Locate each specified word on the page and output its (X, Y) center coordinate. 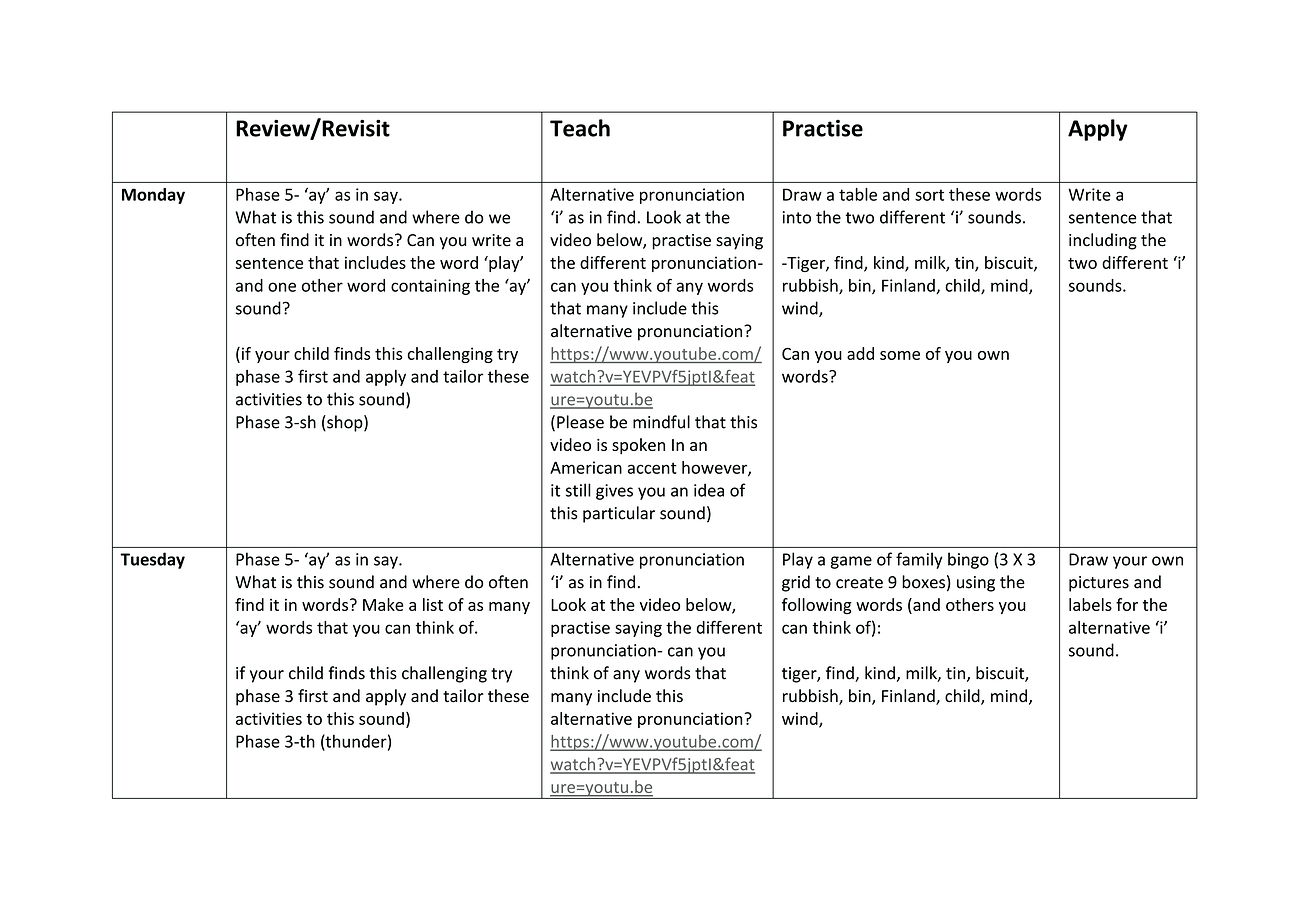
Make (383, 604)
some (900, 355)
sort (929, 195)
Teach (580, 128)
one (282, 287)
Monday (153, 196)
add (860, 353)
